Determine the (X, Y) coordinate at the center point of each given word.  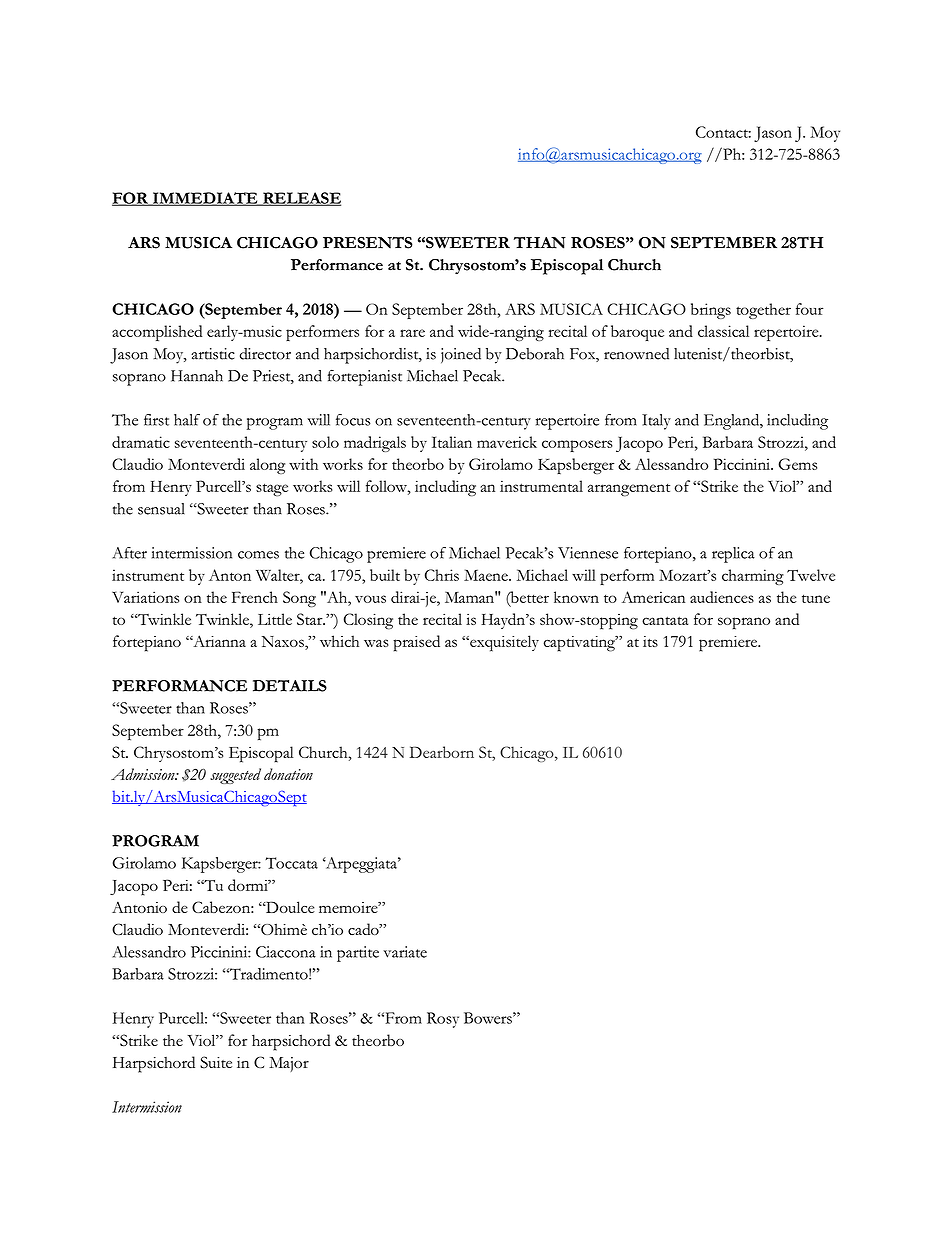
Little (275, 619)
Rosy (443, 1020)
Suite (216, 1062)
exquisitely (503, 643)
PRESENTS (368, 242)
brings (711, 311)
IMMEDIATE (205, 199)
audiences (722, 597)
